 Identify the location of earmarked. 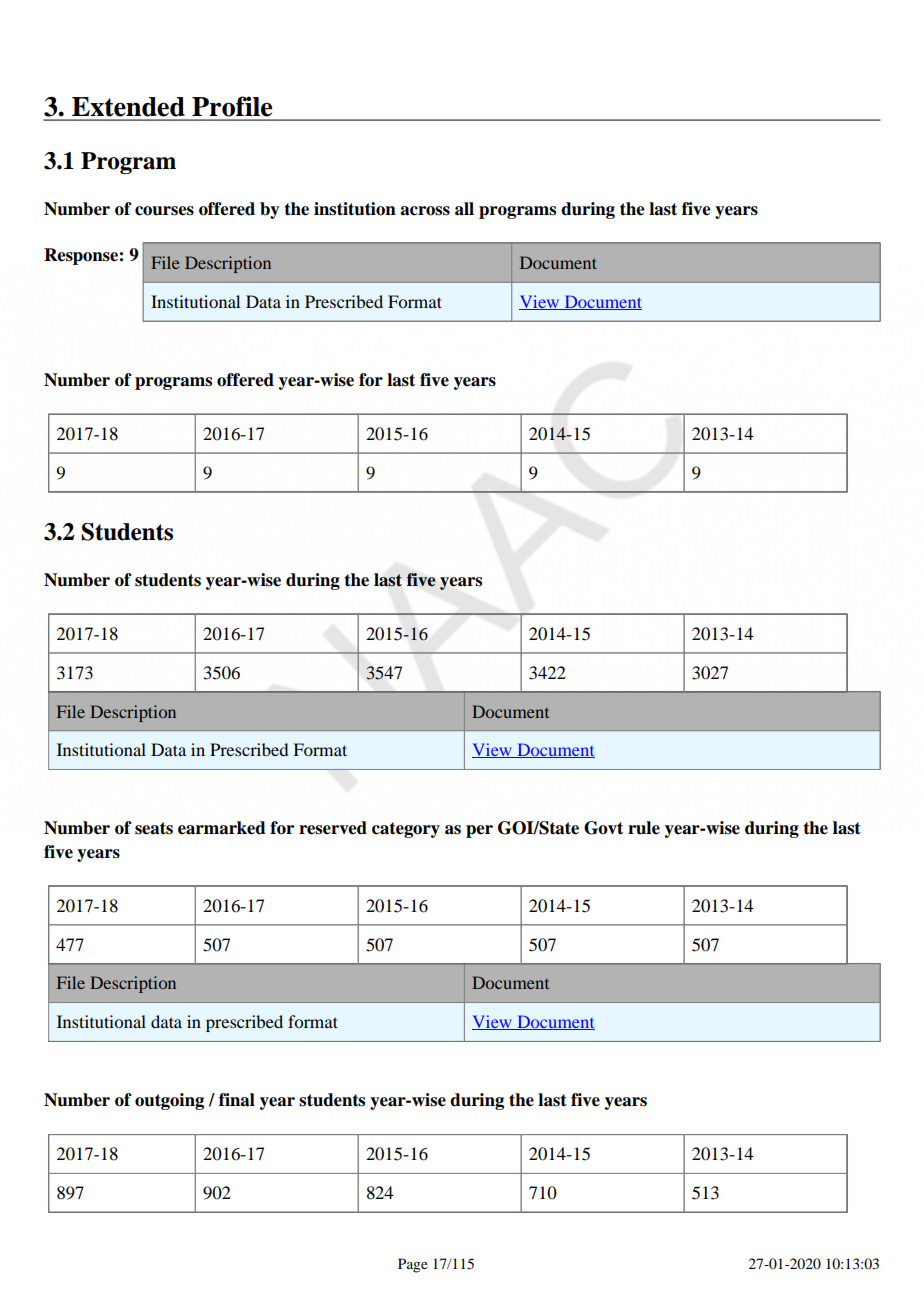
(222, 828).
